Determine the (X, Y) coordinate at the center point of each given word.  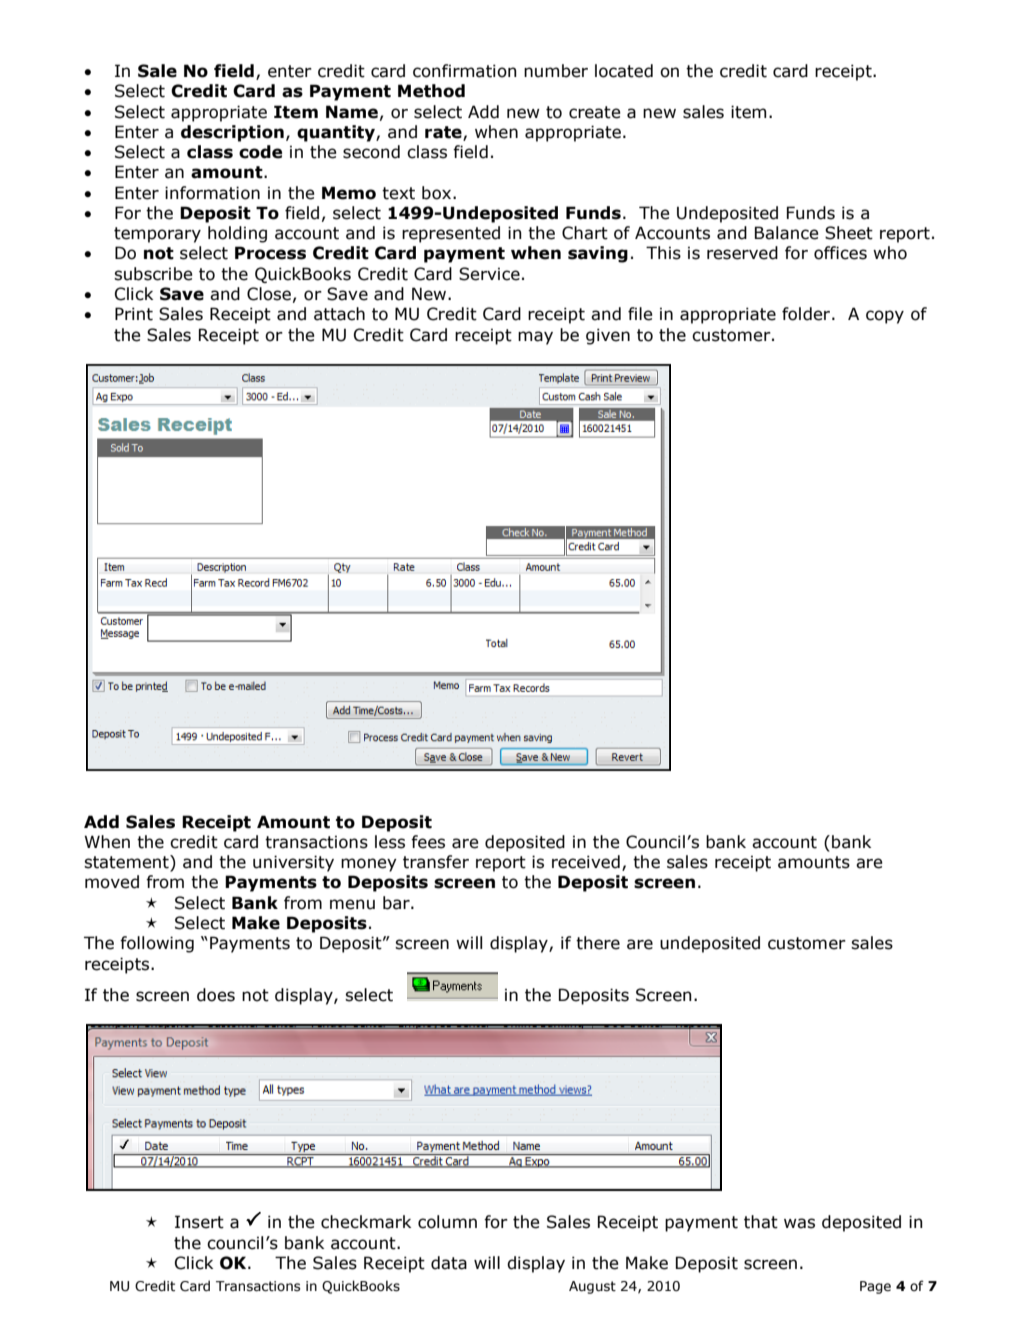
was (799, 1223)
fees (428, 842)
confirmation (465, 71)
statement (127, 863)
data (449, 1263)
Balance (786, 233)
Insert (199, 1222)
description (232, 133)
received (586, 862)
